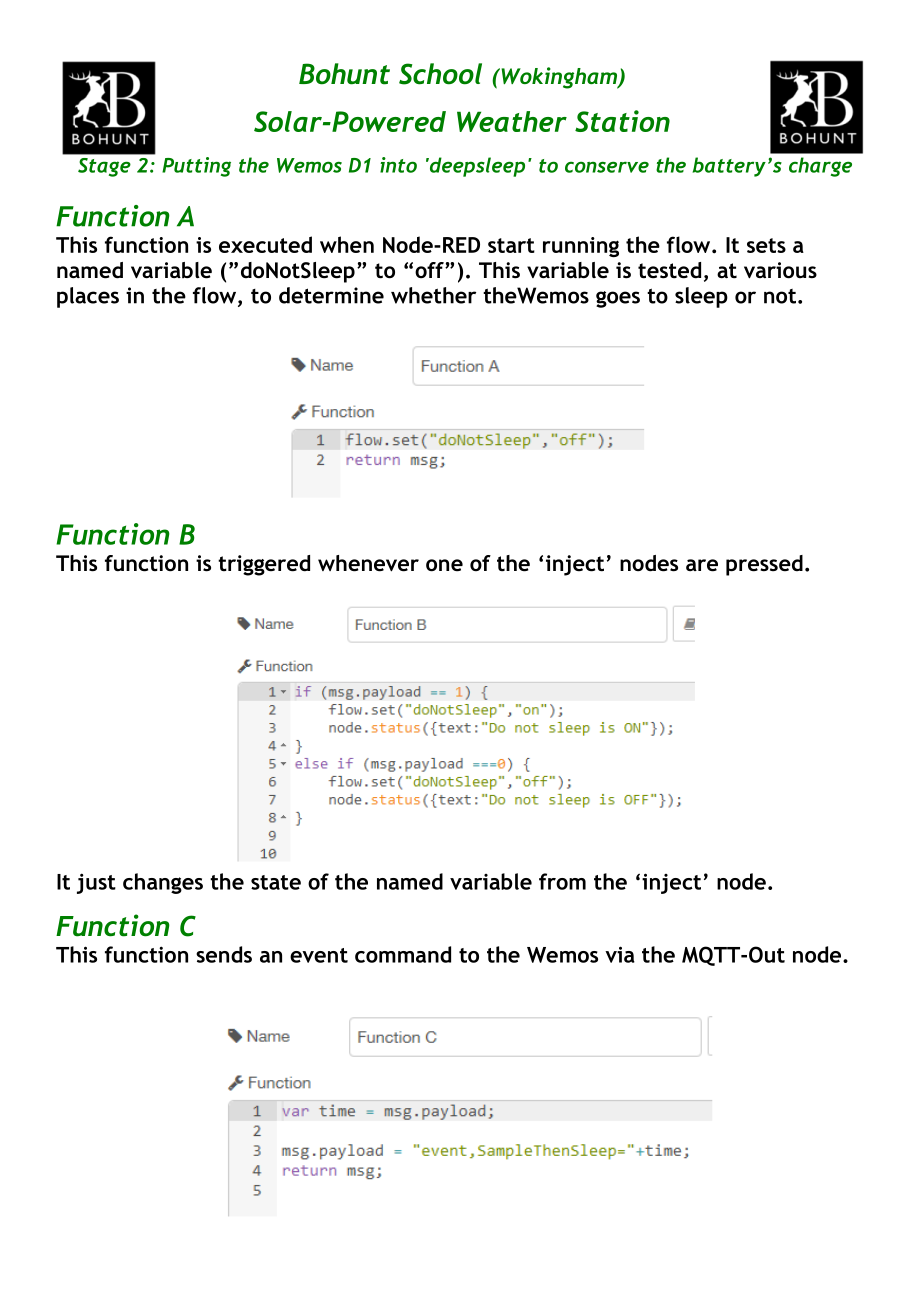 The width and height of the screenshot is (924, 1308). What do you see at coordinates (440, 74) in the screenshot?
I see `School` at bounding box center [440, 74].
